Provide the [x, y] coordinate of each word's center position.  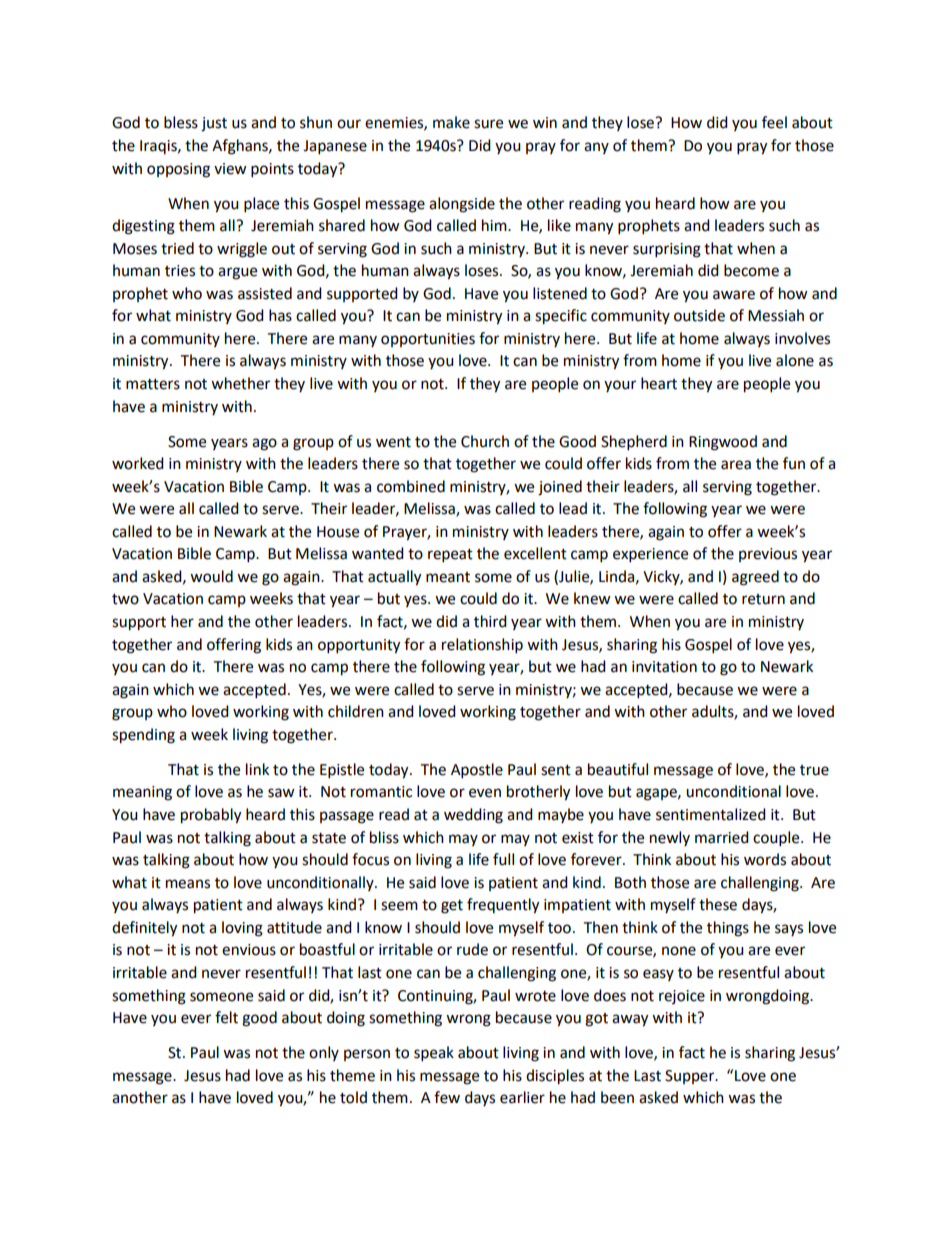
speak [434, 1054]
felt [226, 1017]
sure [488, 124]
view [230, 169]
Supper [691, 1077]
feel [774, 122]
